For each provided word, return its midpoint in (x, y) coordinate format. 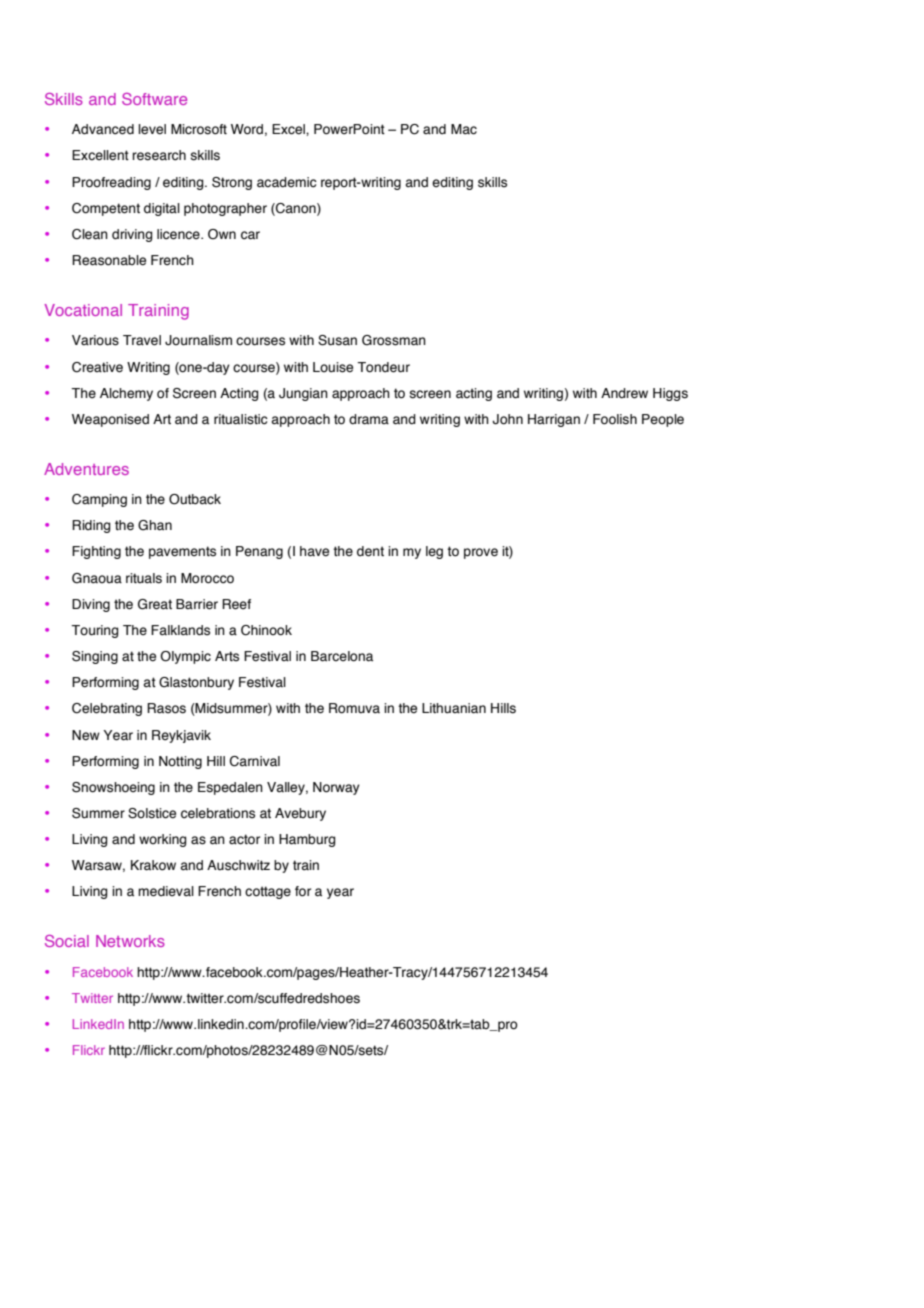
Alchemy (126, 394)
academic (287, 182)
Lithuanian (454, 708)
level (152, 129)
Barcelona (342, 656)
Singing (95, 657)
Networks (130, 941)
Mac (464, 129)
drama (369, 419)
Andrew (624, 393)
